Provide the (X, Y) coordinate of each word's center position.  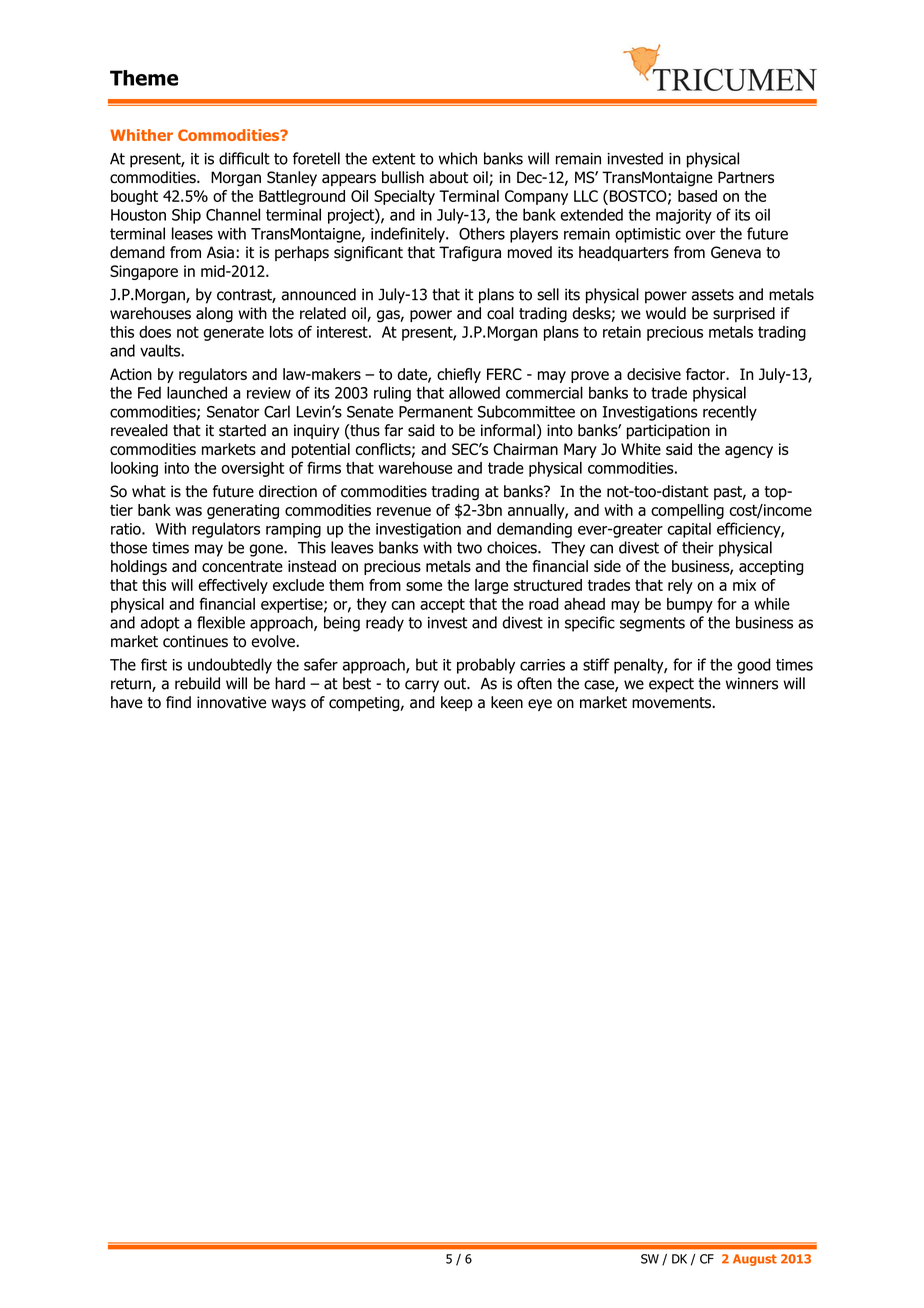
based (697, 196)
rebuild (197, 683)
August (755, 1260)
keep (457, 703)
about (448, 177)
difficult (244, 158)
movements (672, 703)
